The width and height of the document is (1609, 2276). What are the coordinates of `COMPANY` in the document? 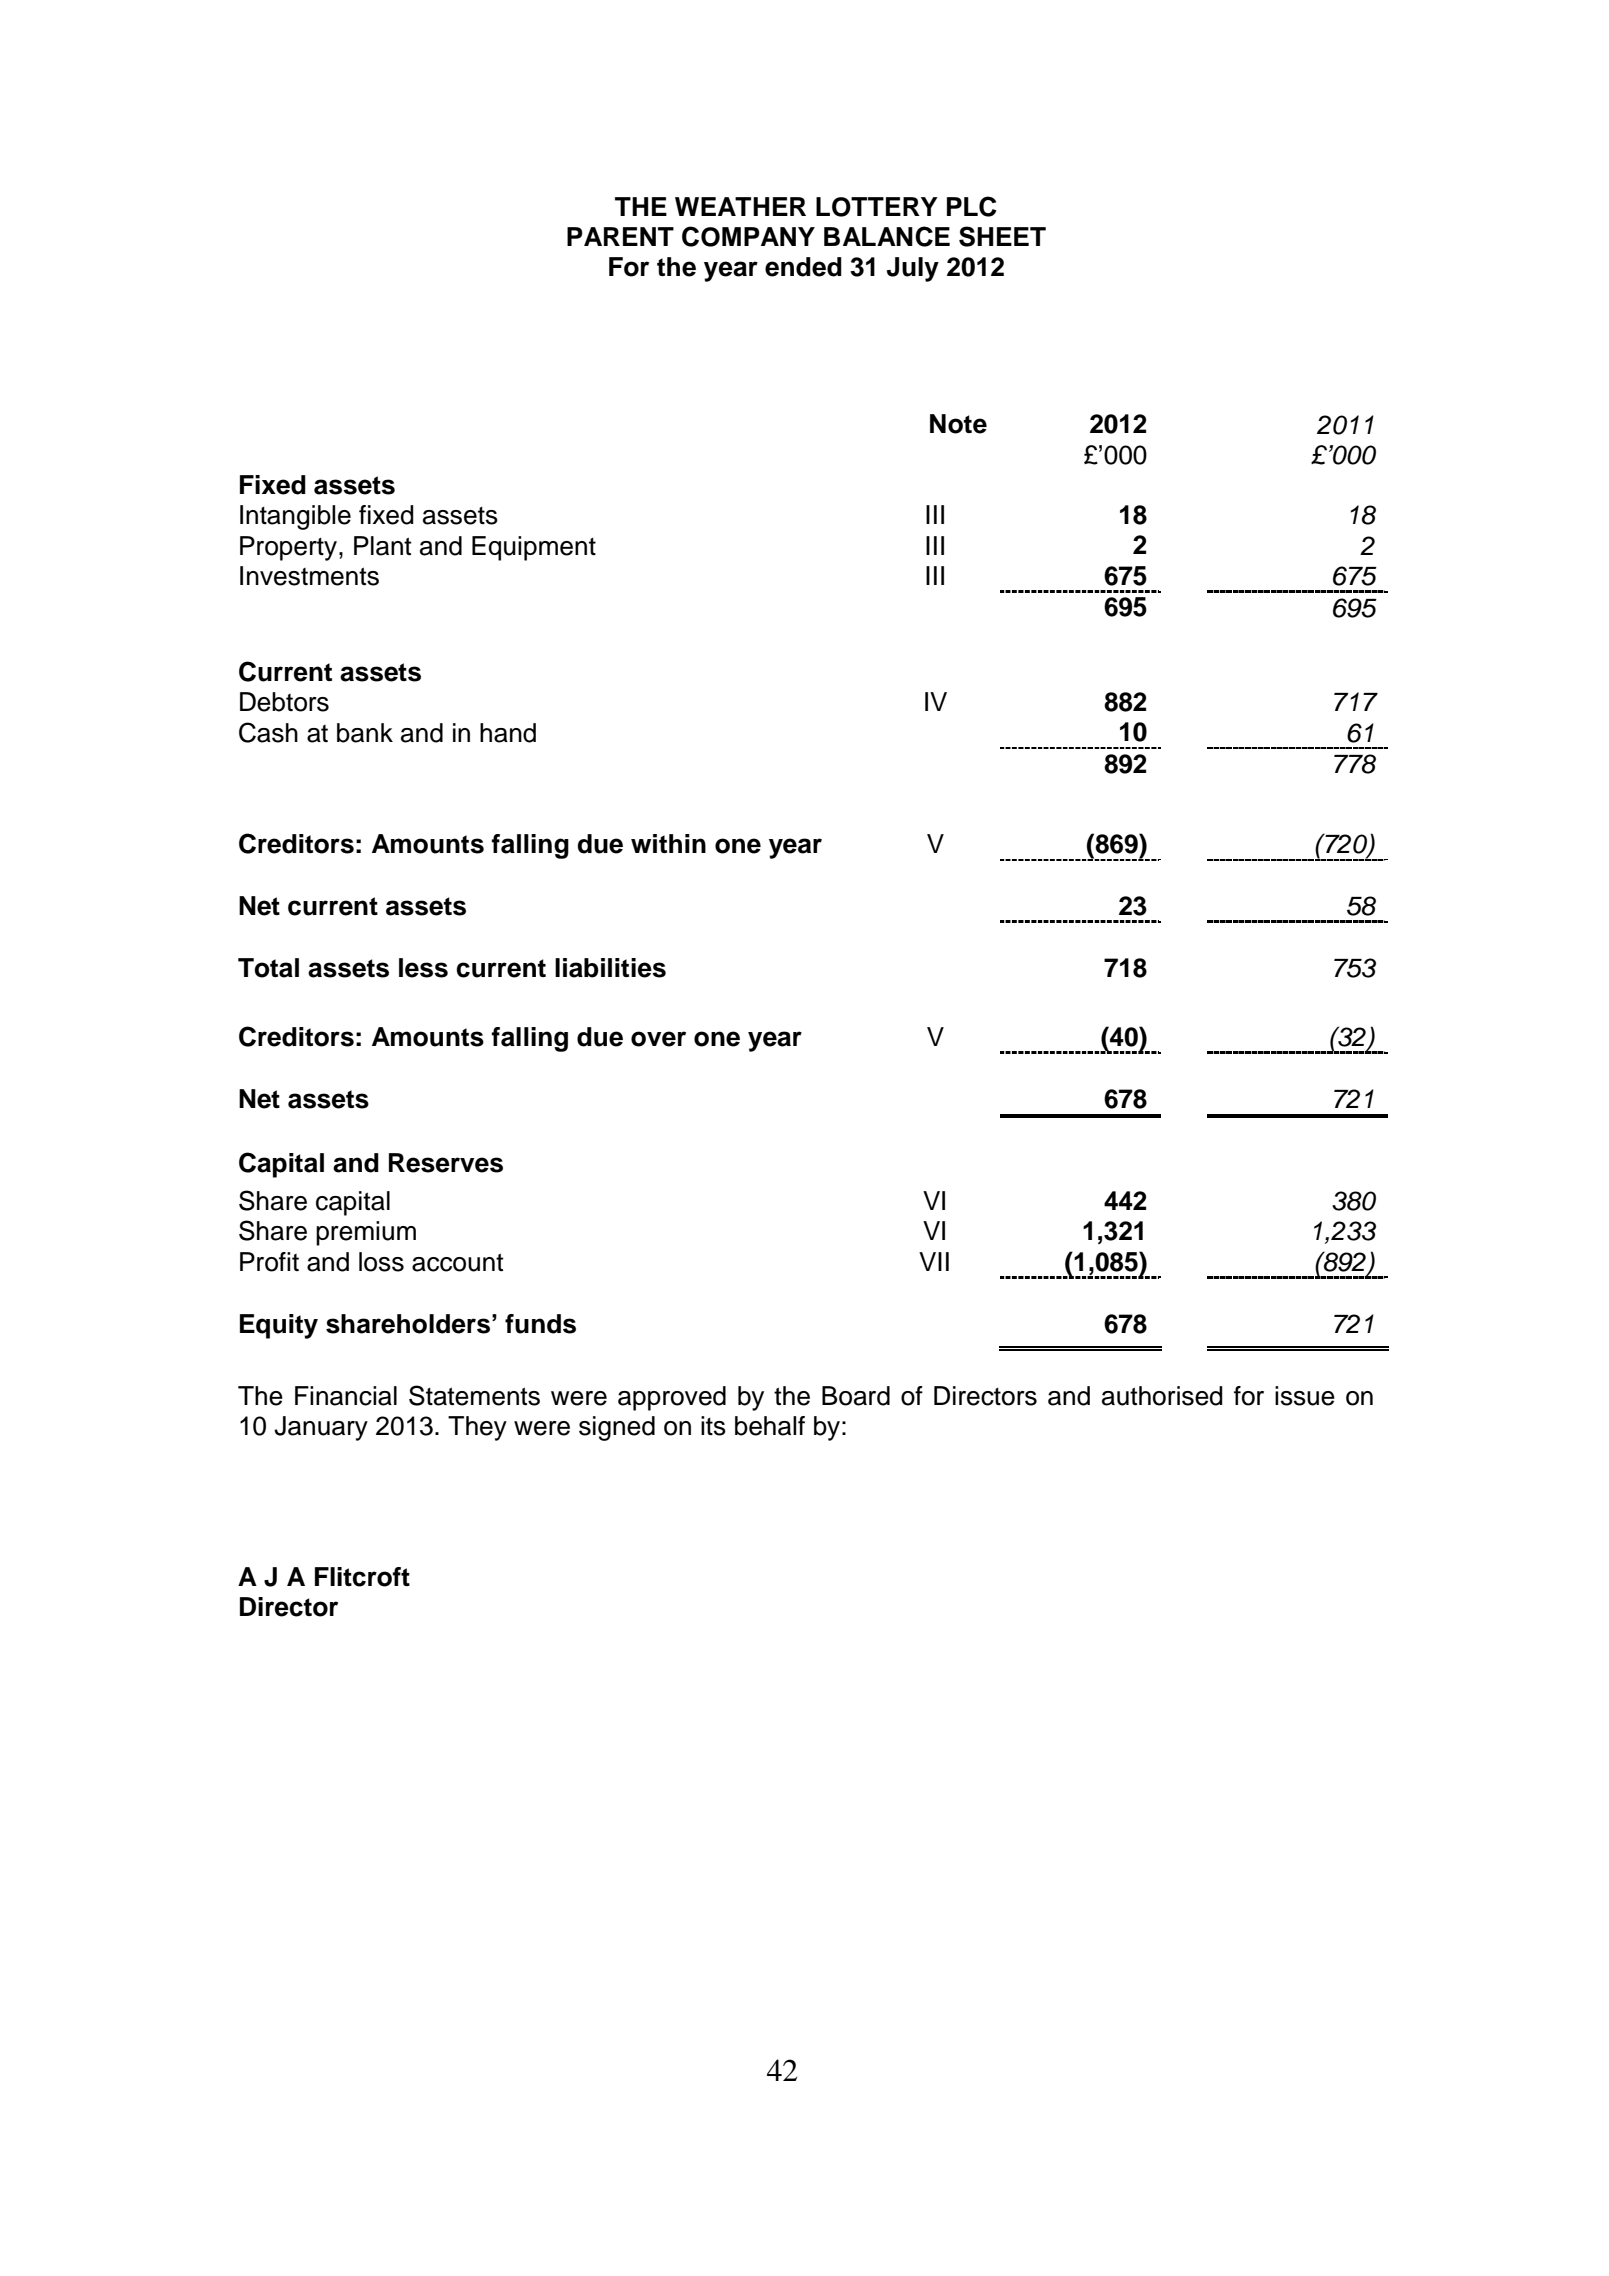 It's located at (748, 236).
